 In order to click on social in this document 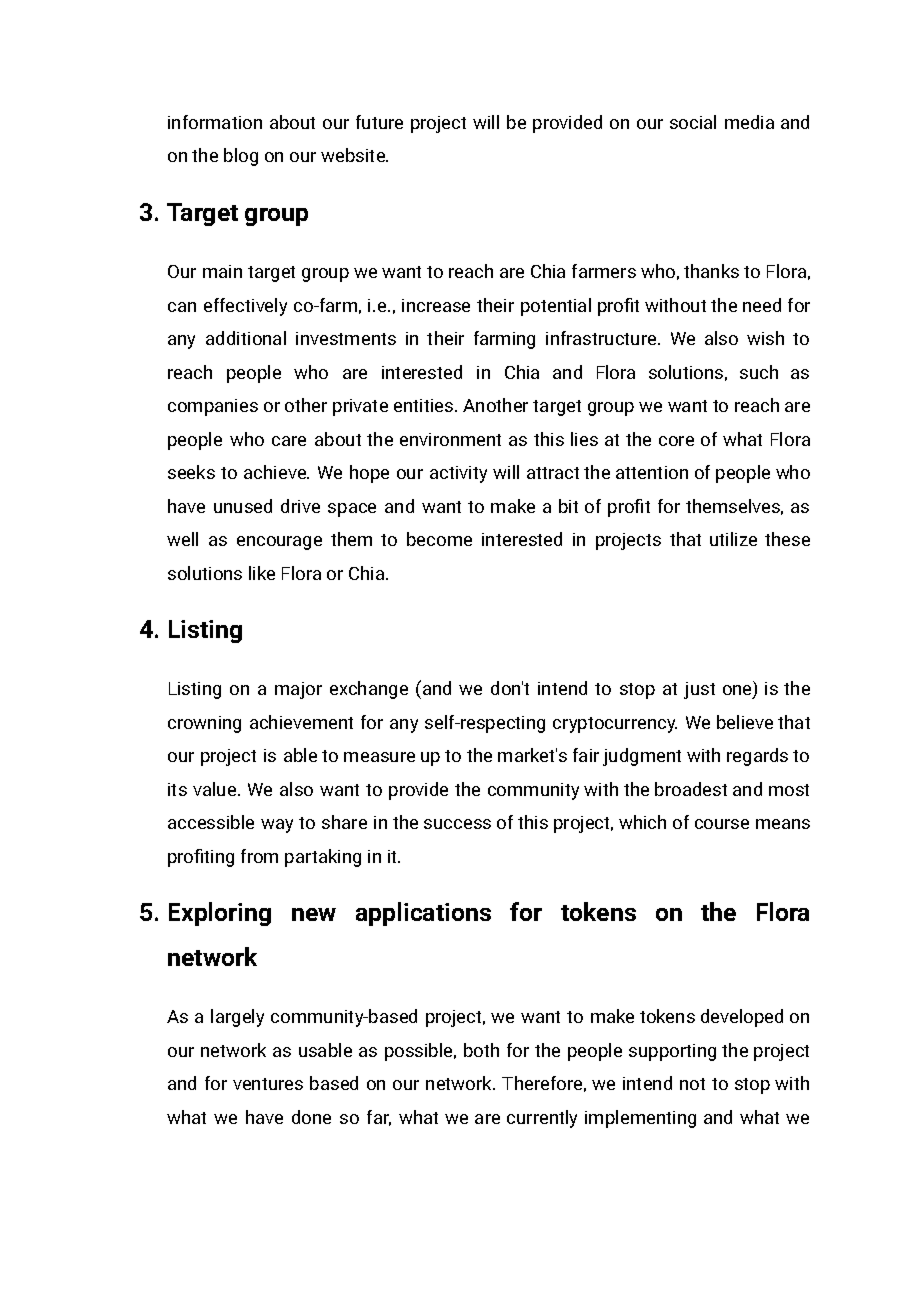, I will do `click(693, 122)`.
